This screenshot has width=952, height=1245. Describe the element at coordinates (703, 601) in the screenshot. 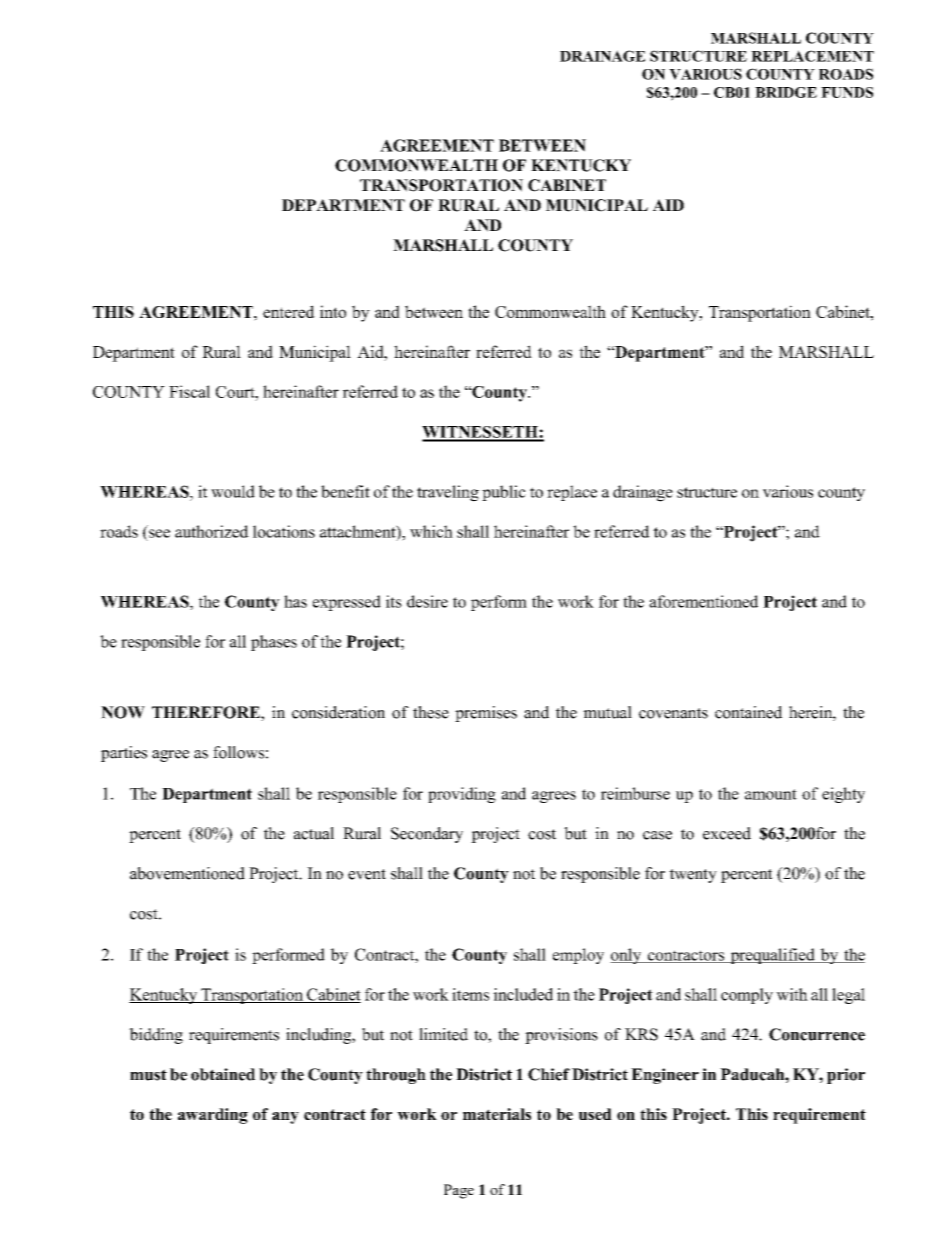

I see `aforementioned` at that location.
